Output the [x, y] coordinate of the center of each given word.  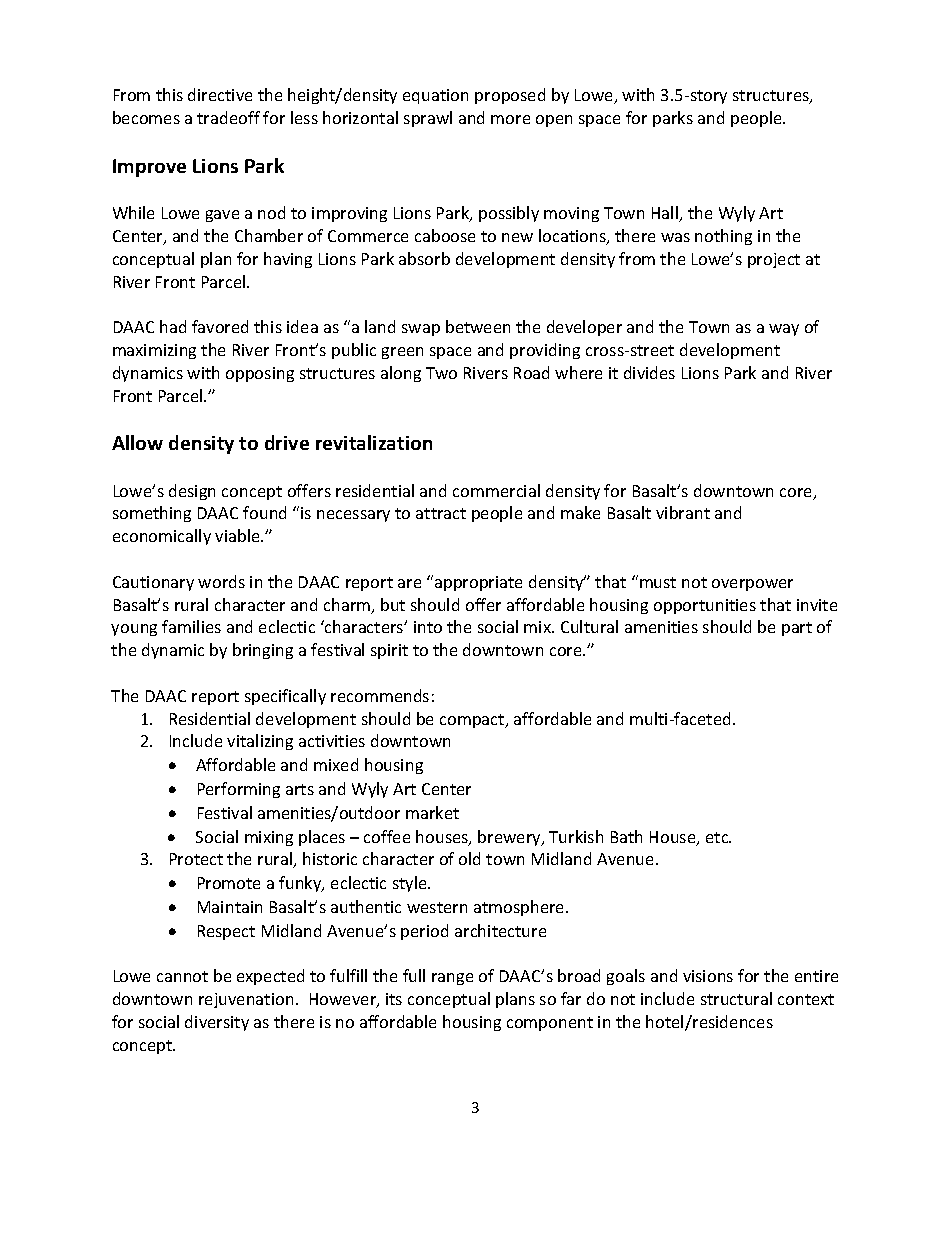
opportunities [705, 606]
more [510, 119]
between [478, 326]
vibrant [683, 512]
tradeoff [228, 117]
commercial [496, 490]
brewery [510, 838]
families [191, 626]
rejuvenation [246, 1000]
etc [718, 837]
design [192, 492]
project [774, 260]
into [428, 627]
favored [220, 326]
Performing [239, 790]
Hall [666, 214]
